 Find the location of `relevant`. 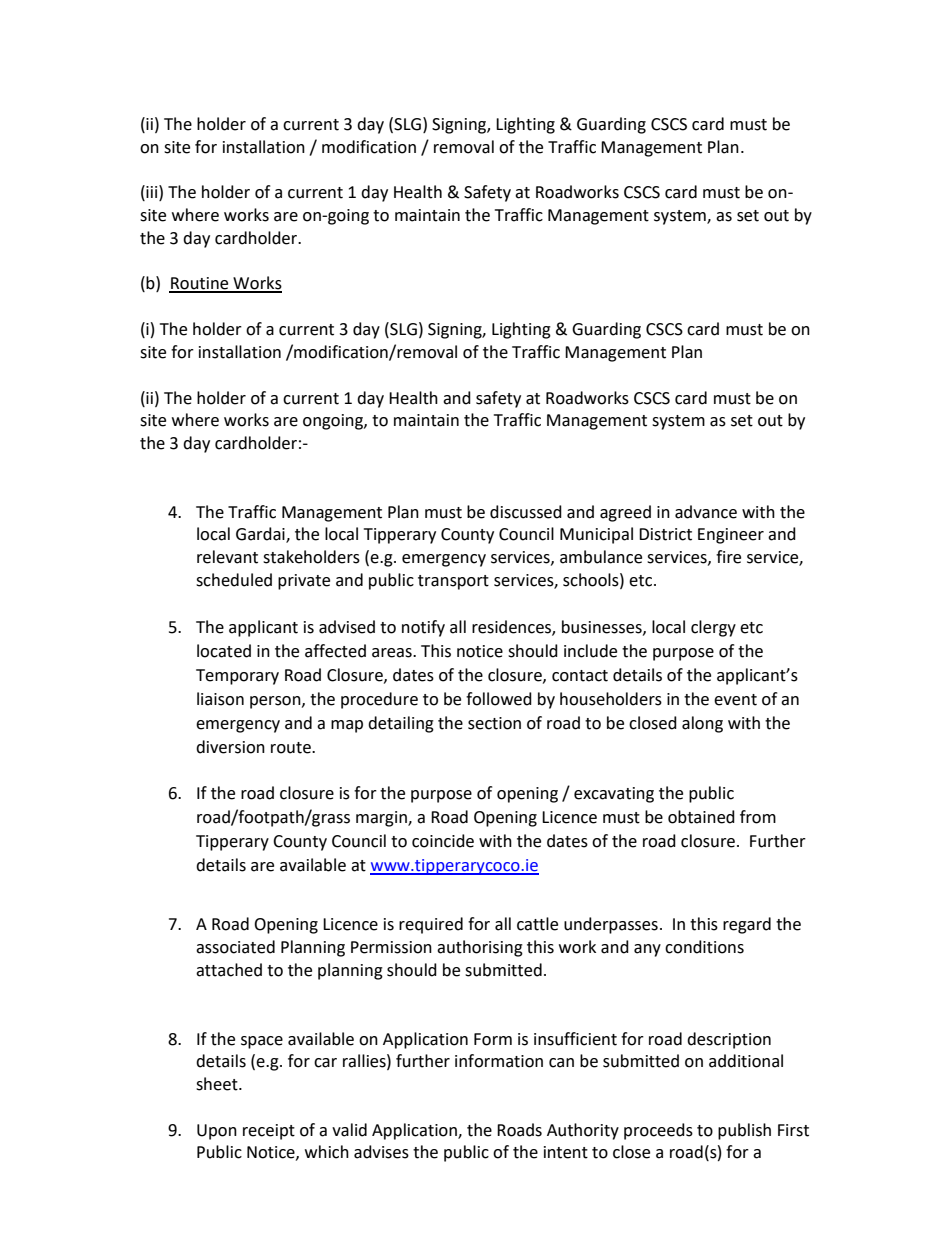

relevant is located at coordinates (227, 557).
